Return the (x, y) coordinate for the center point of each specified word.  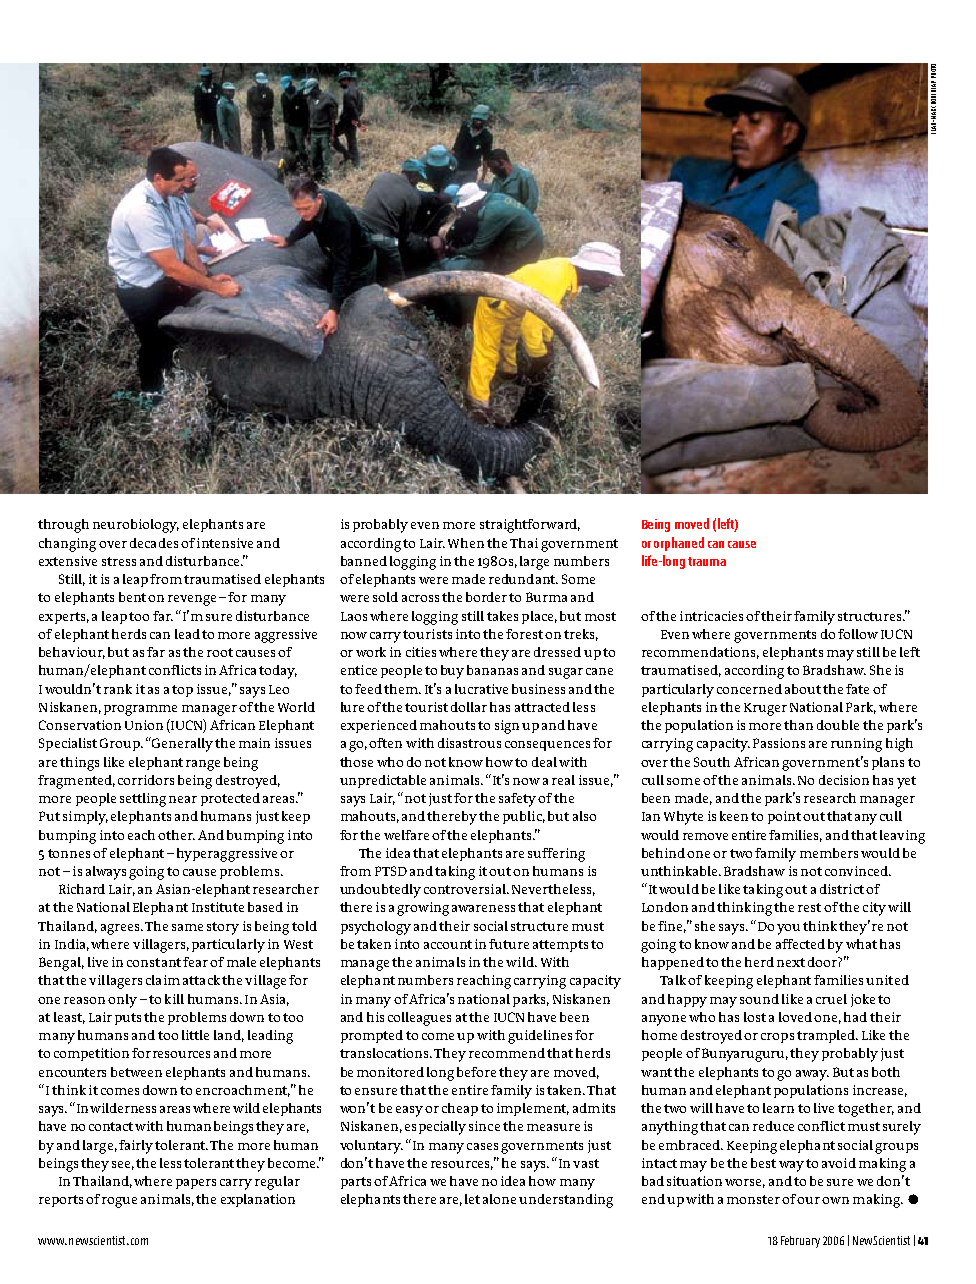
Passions (779, 743)
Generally (181, 744)
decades (154, 543)
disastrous (469, 743)
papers (196, 1184)
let (472, 1199)
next (791, 962)
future (509, 944)
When (466, 543)
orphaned (679, 544)
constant (154, 962)
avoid (839, 1163)
